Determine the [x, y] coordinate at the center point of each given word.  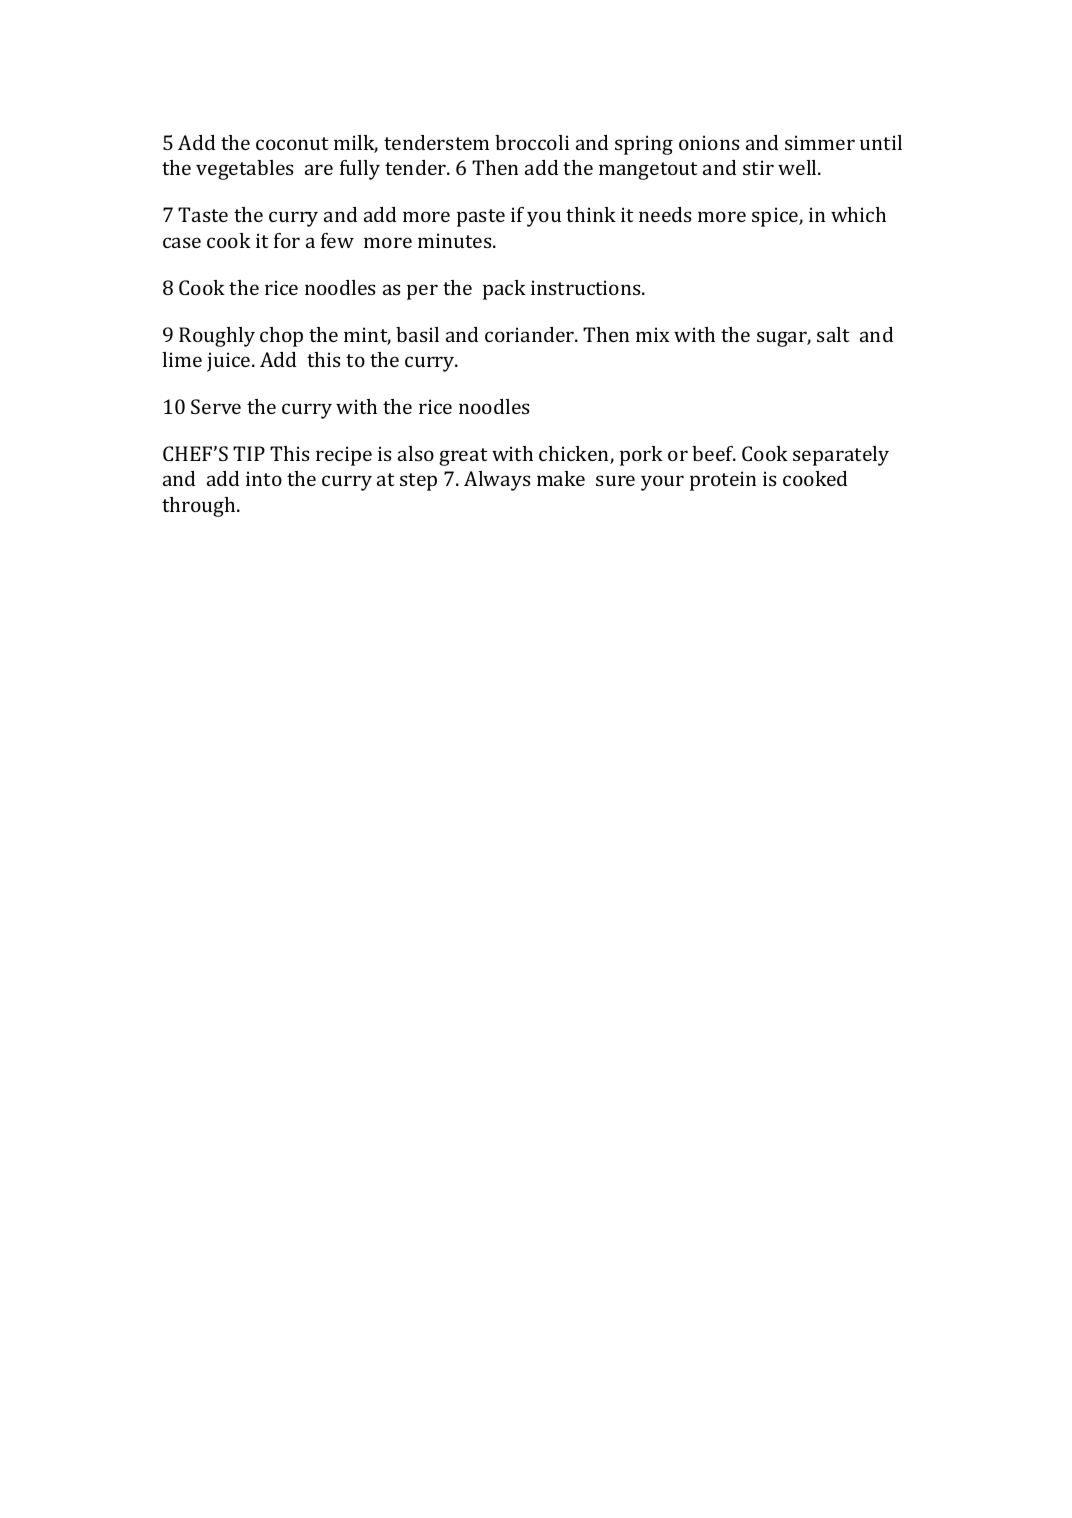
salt [833, 334]
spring [644, 145]
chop [281, 337]
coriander [531, 334]
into [264, 478]
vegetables [244, 170]
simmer [820, 142]
